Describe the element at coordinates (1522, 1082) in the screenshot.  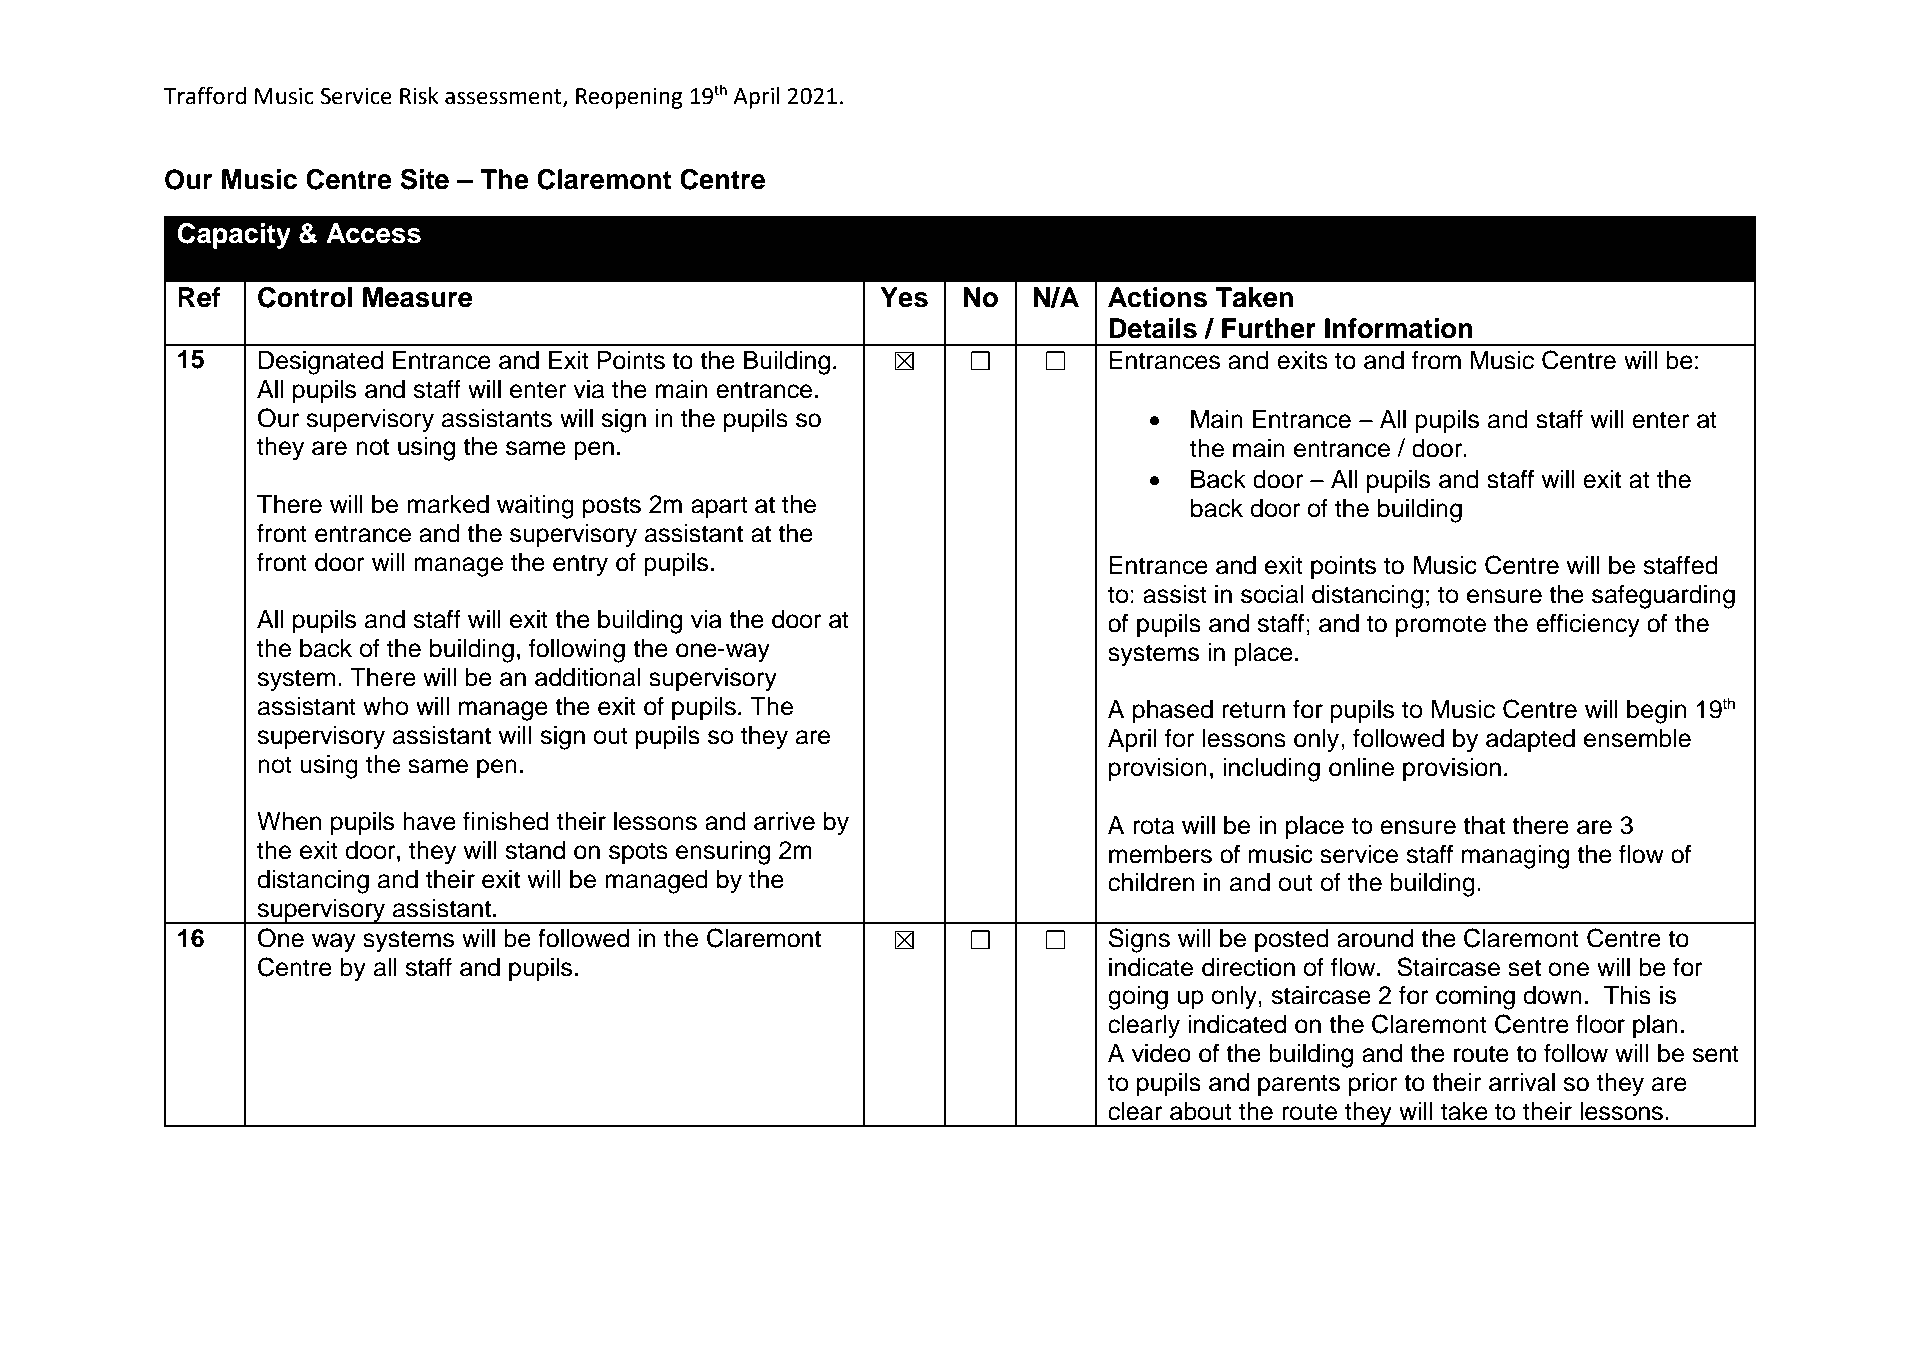
I see `arrival` at that location.
